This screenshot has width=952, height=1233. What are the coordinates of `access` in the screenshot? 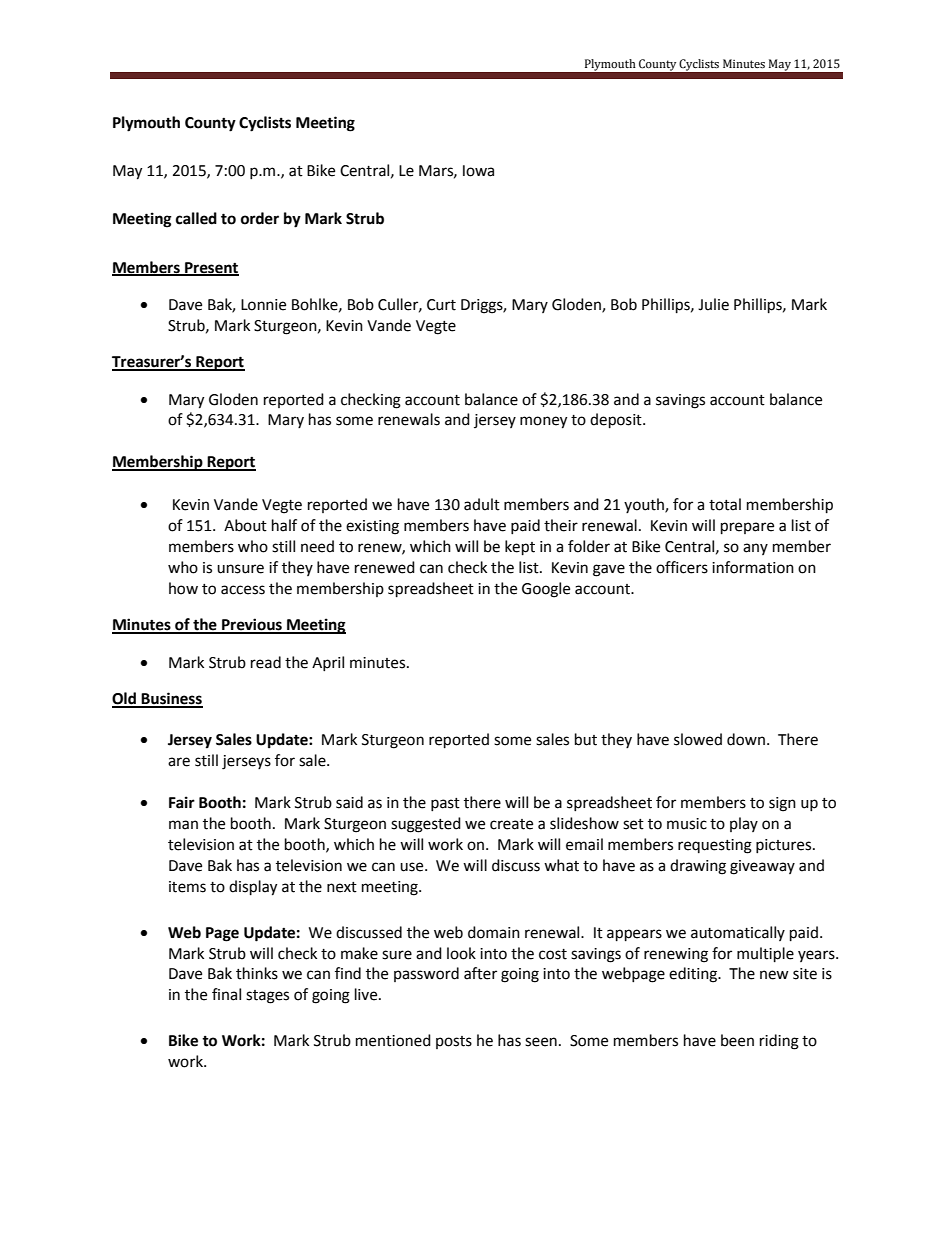 It's located at (243, 590).
